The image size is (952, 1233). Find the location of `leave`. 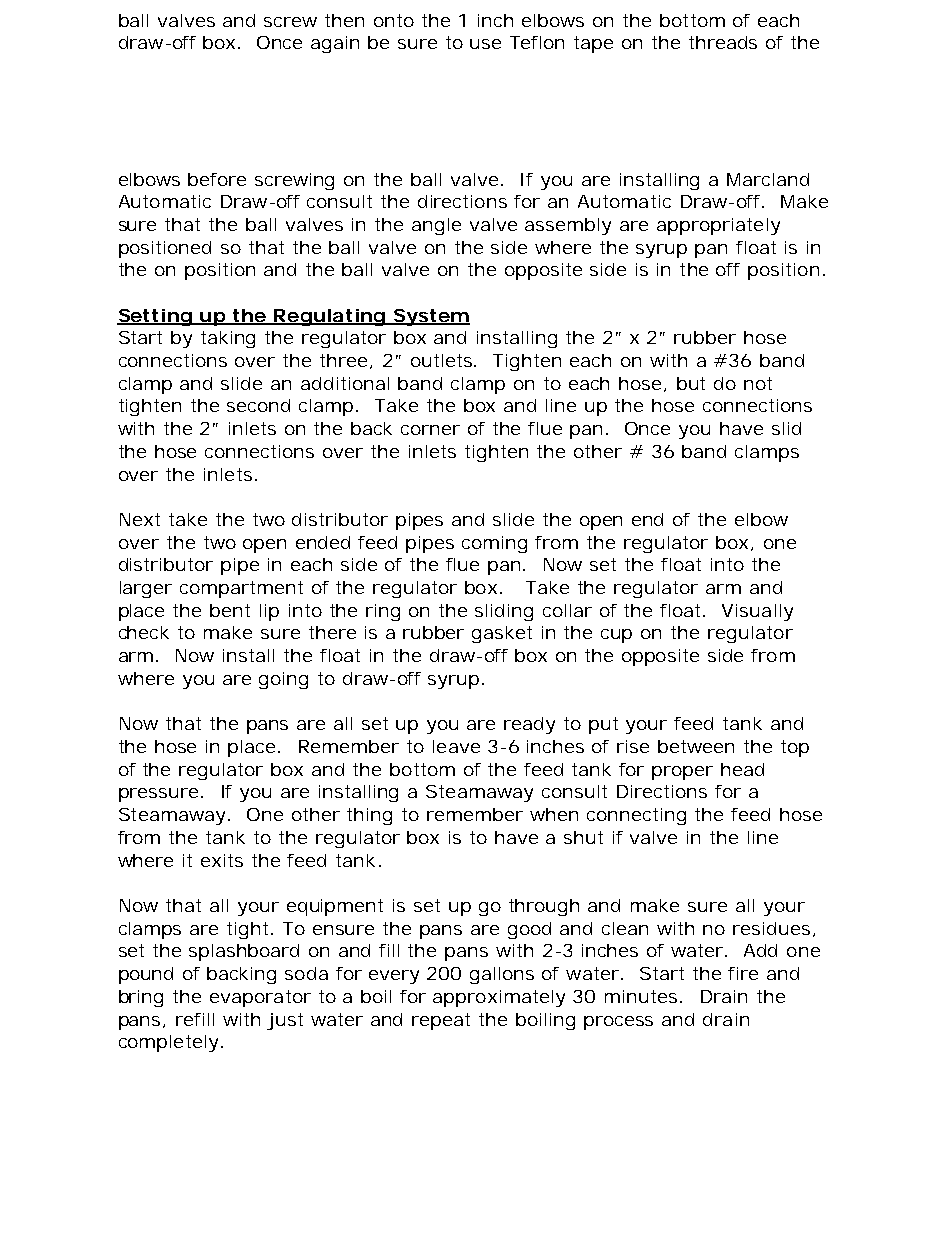

leave is located at coordinates (456, 746).
